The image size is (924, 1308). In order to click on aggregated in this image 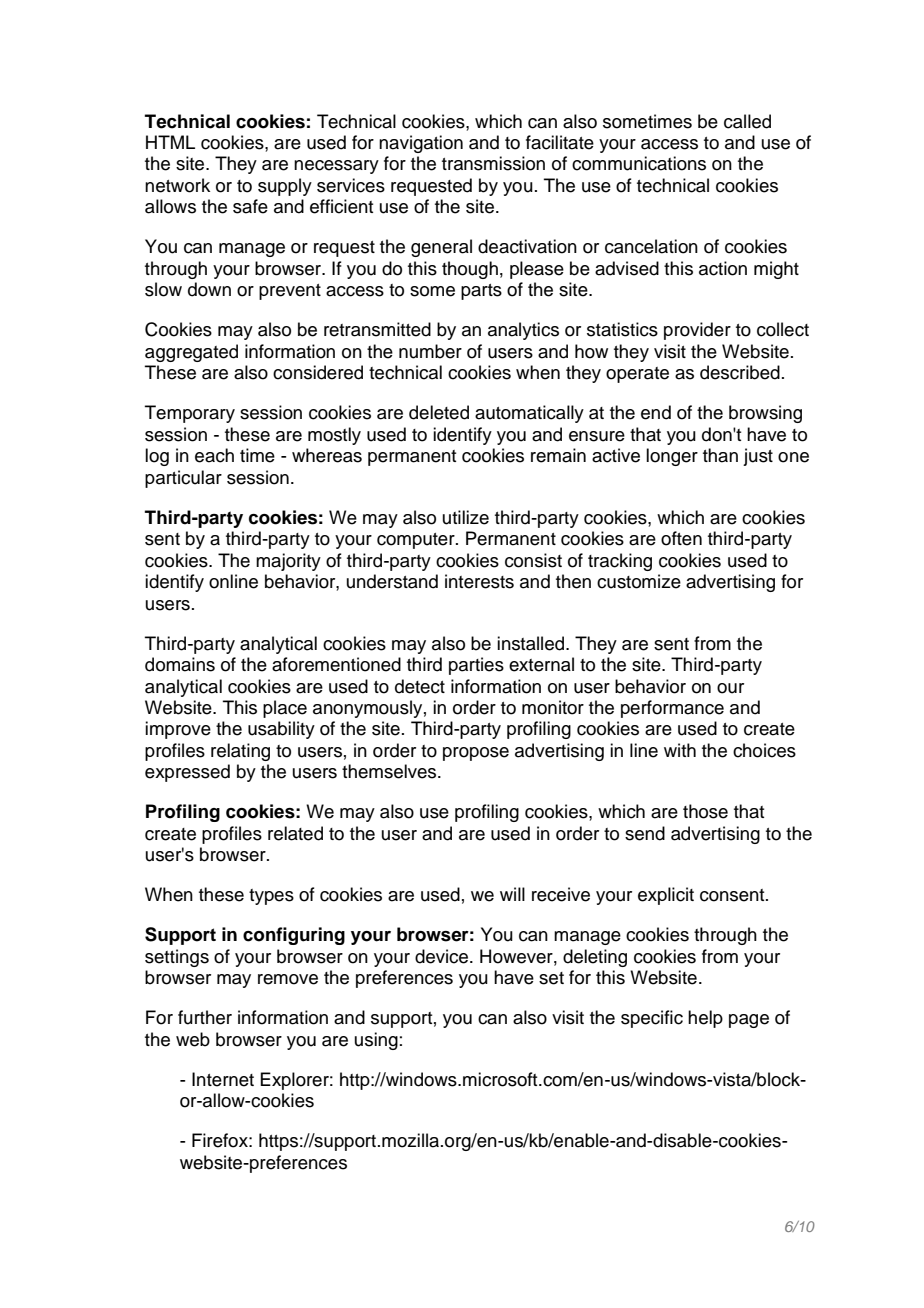, I will do `click(191, 353)`.
